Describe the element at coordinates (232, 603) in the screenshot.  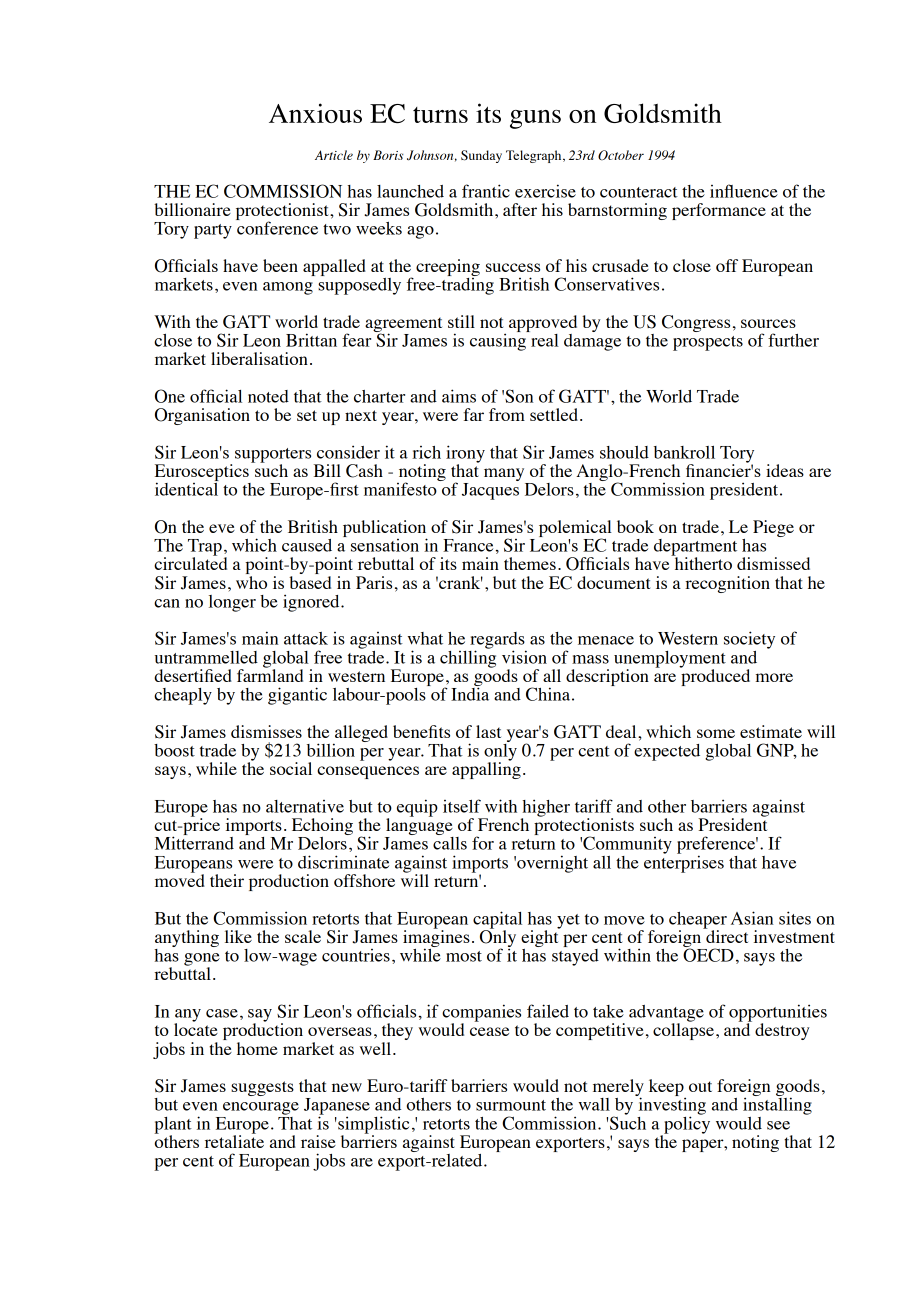
I see `longer` at that location.
